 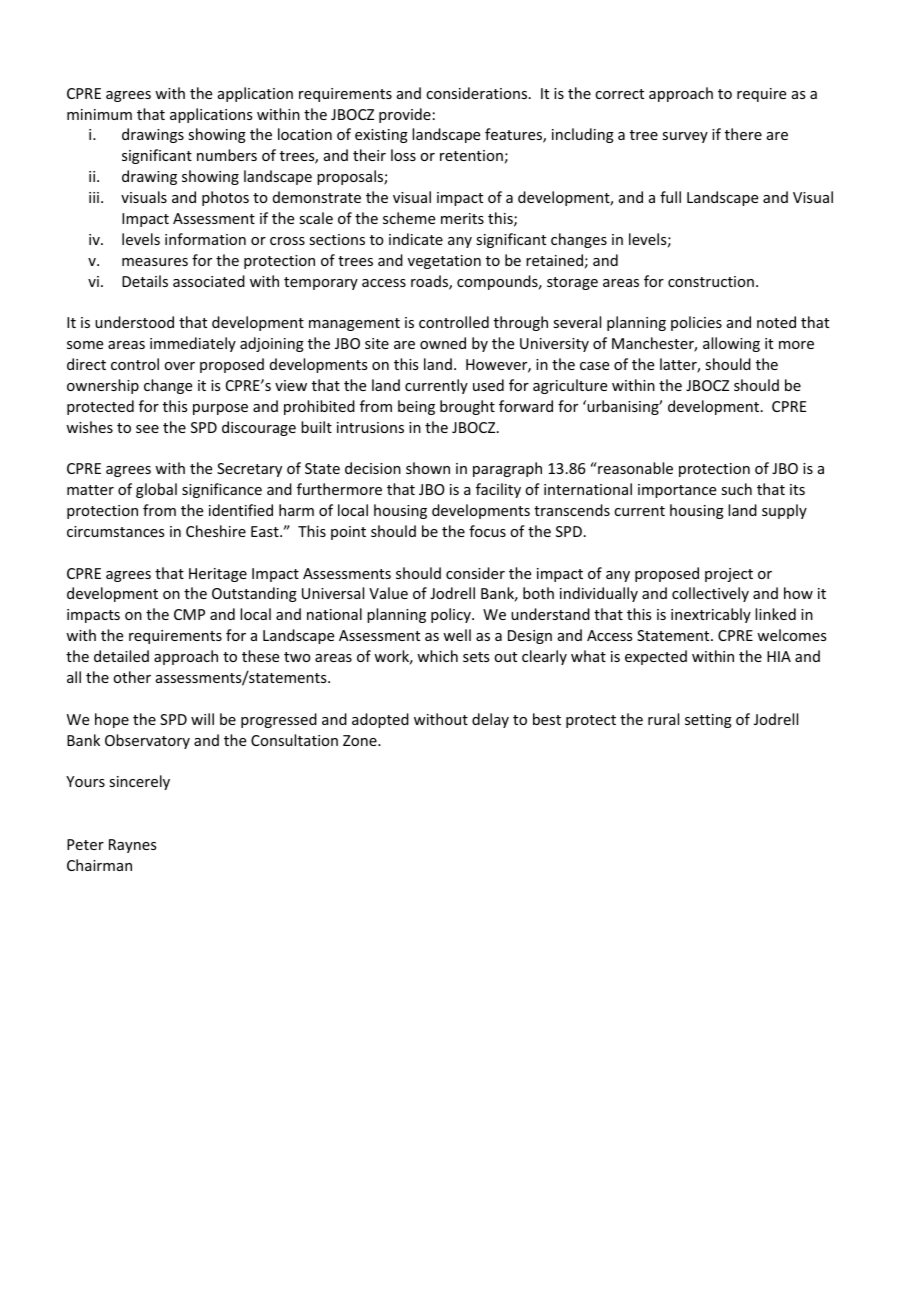 What do you see at coordinates (736, 489) in the document?
I see `such` at bounding box center [736, 489].
